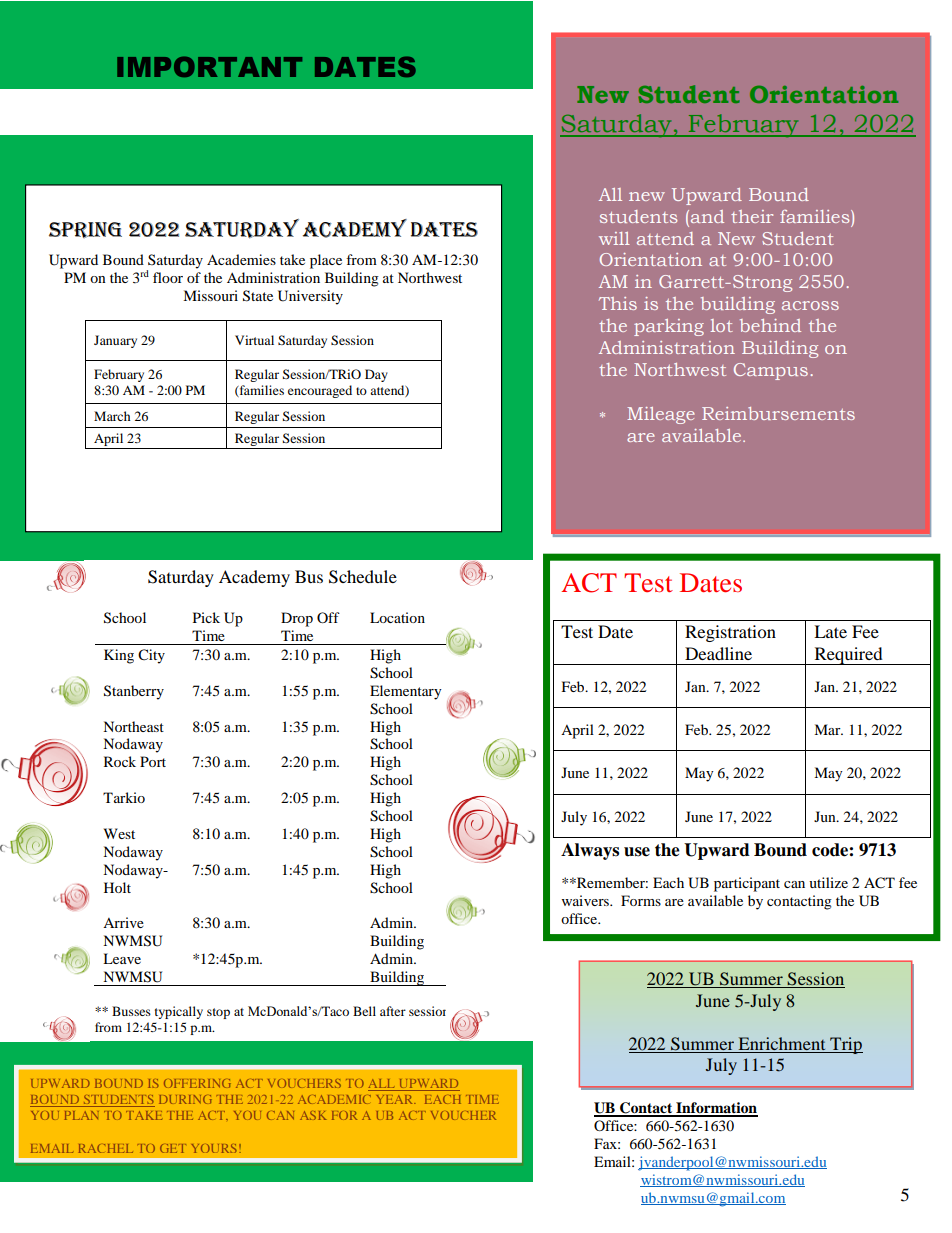  I want to click on their, so click(752, 216).
